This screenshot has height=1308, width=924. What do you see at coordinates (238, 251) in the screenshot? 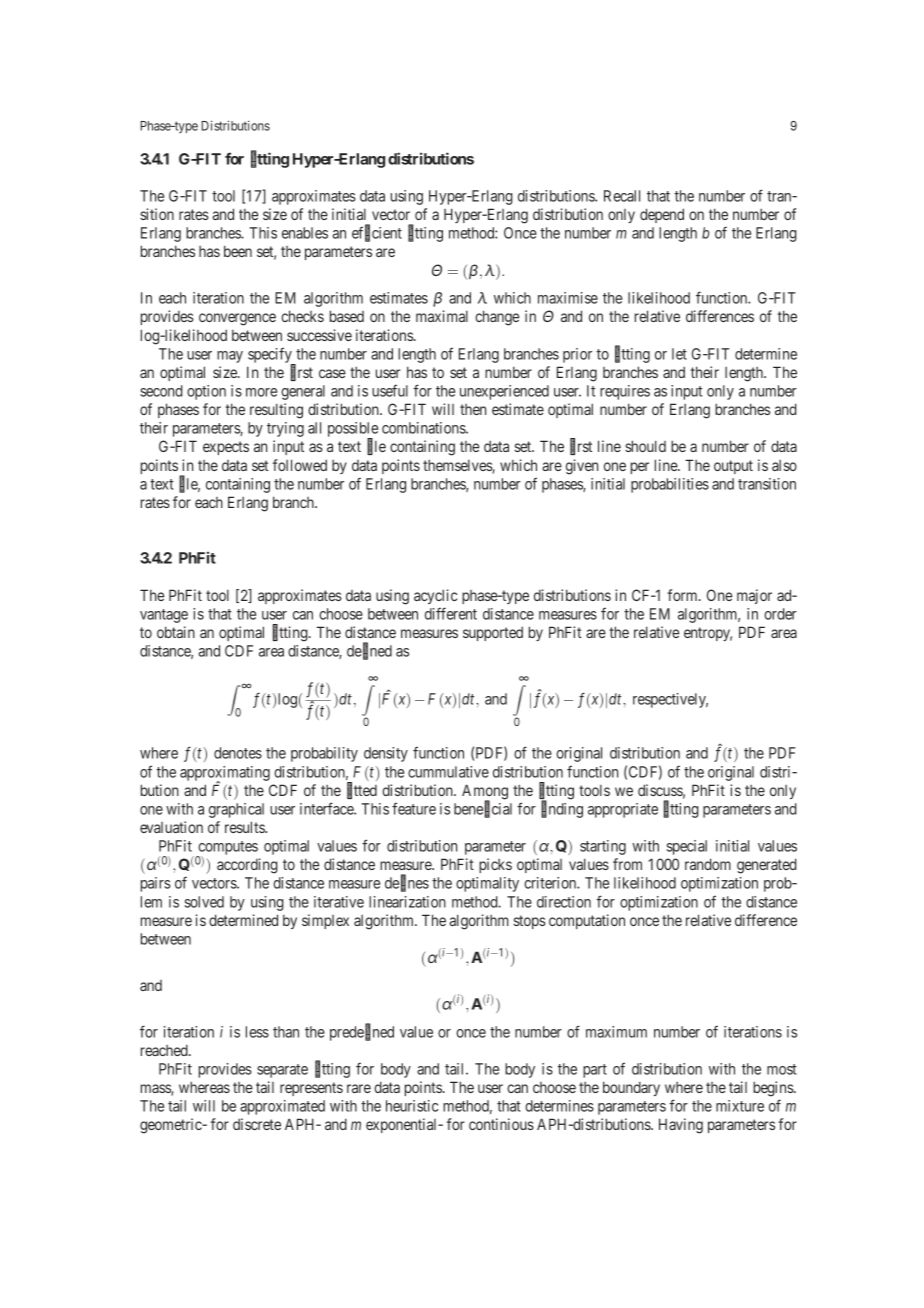
I see `been` at bounding box center [238, 251].
